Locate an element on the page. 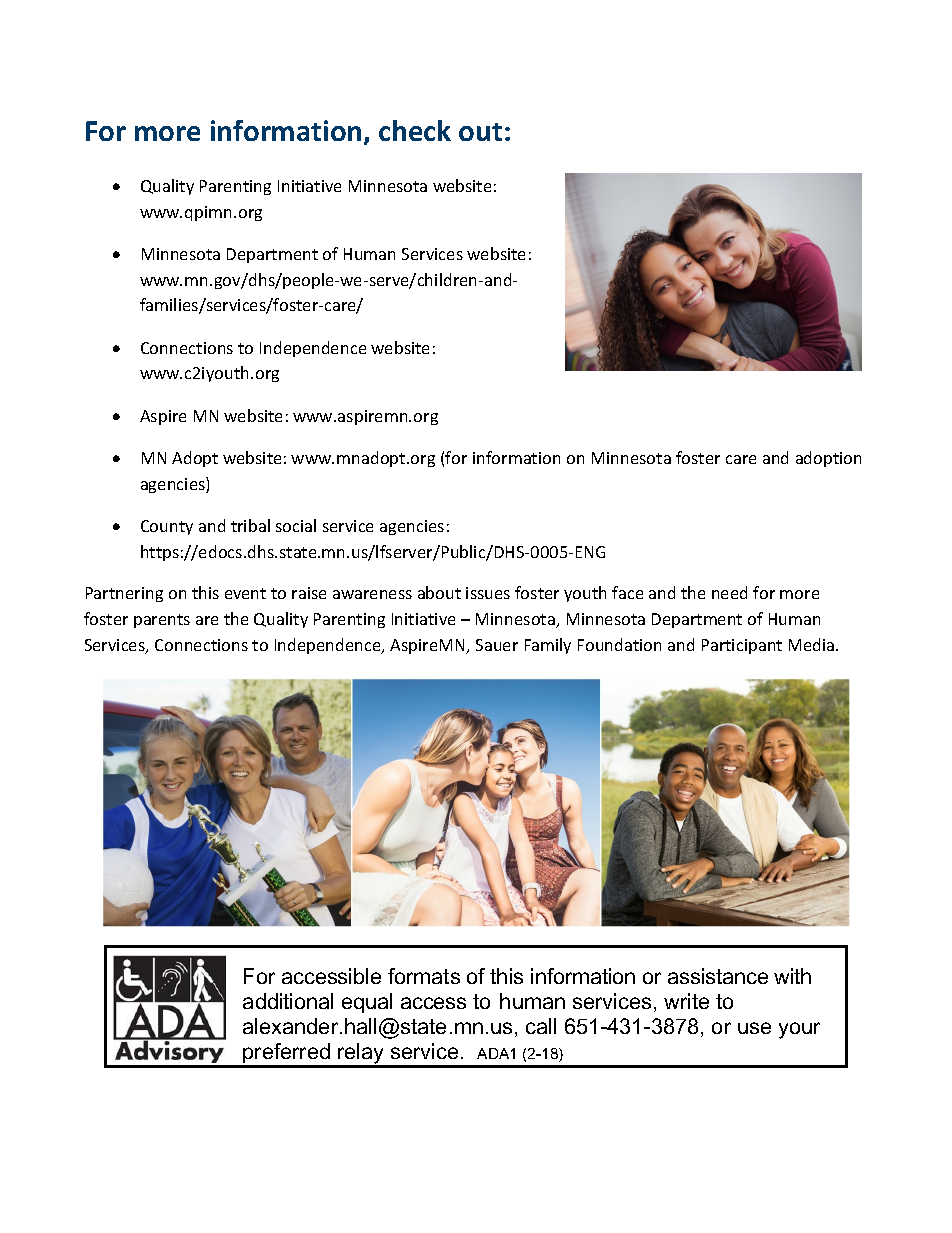 This page has height=1233, width=952. additional is located at coordinates (288, 1001).
